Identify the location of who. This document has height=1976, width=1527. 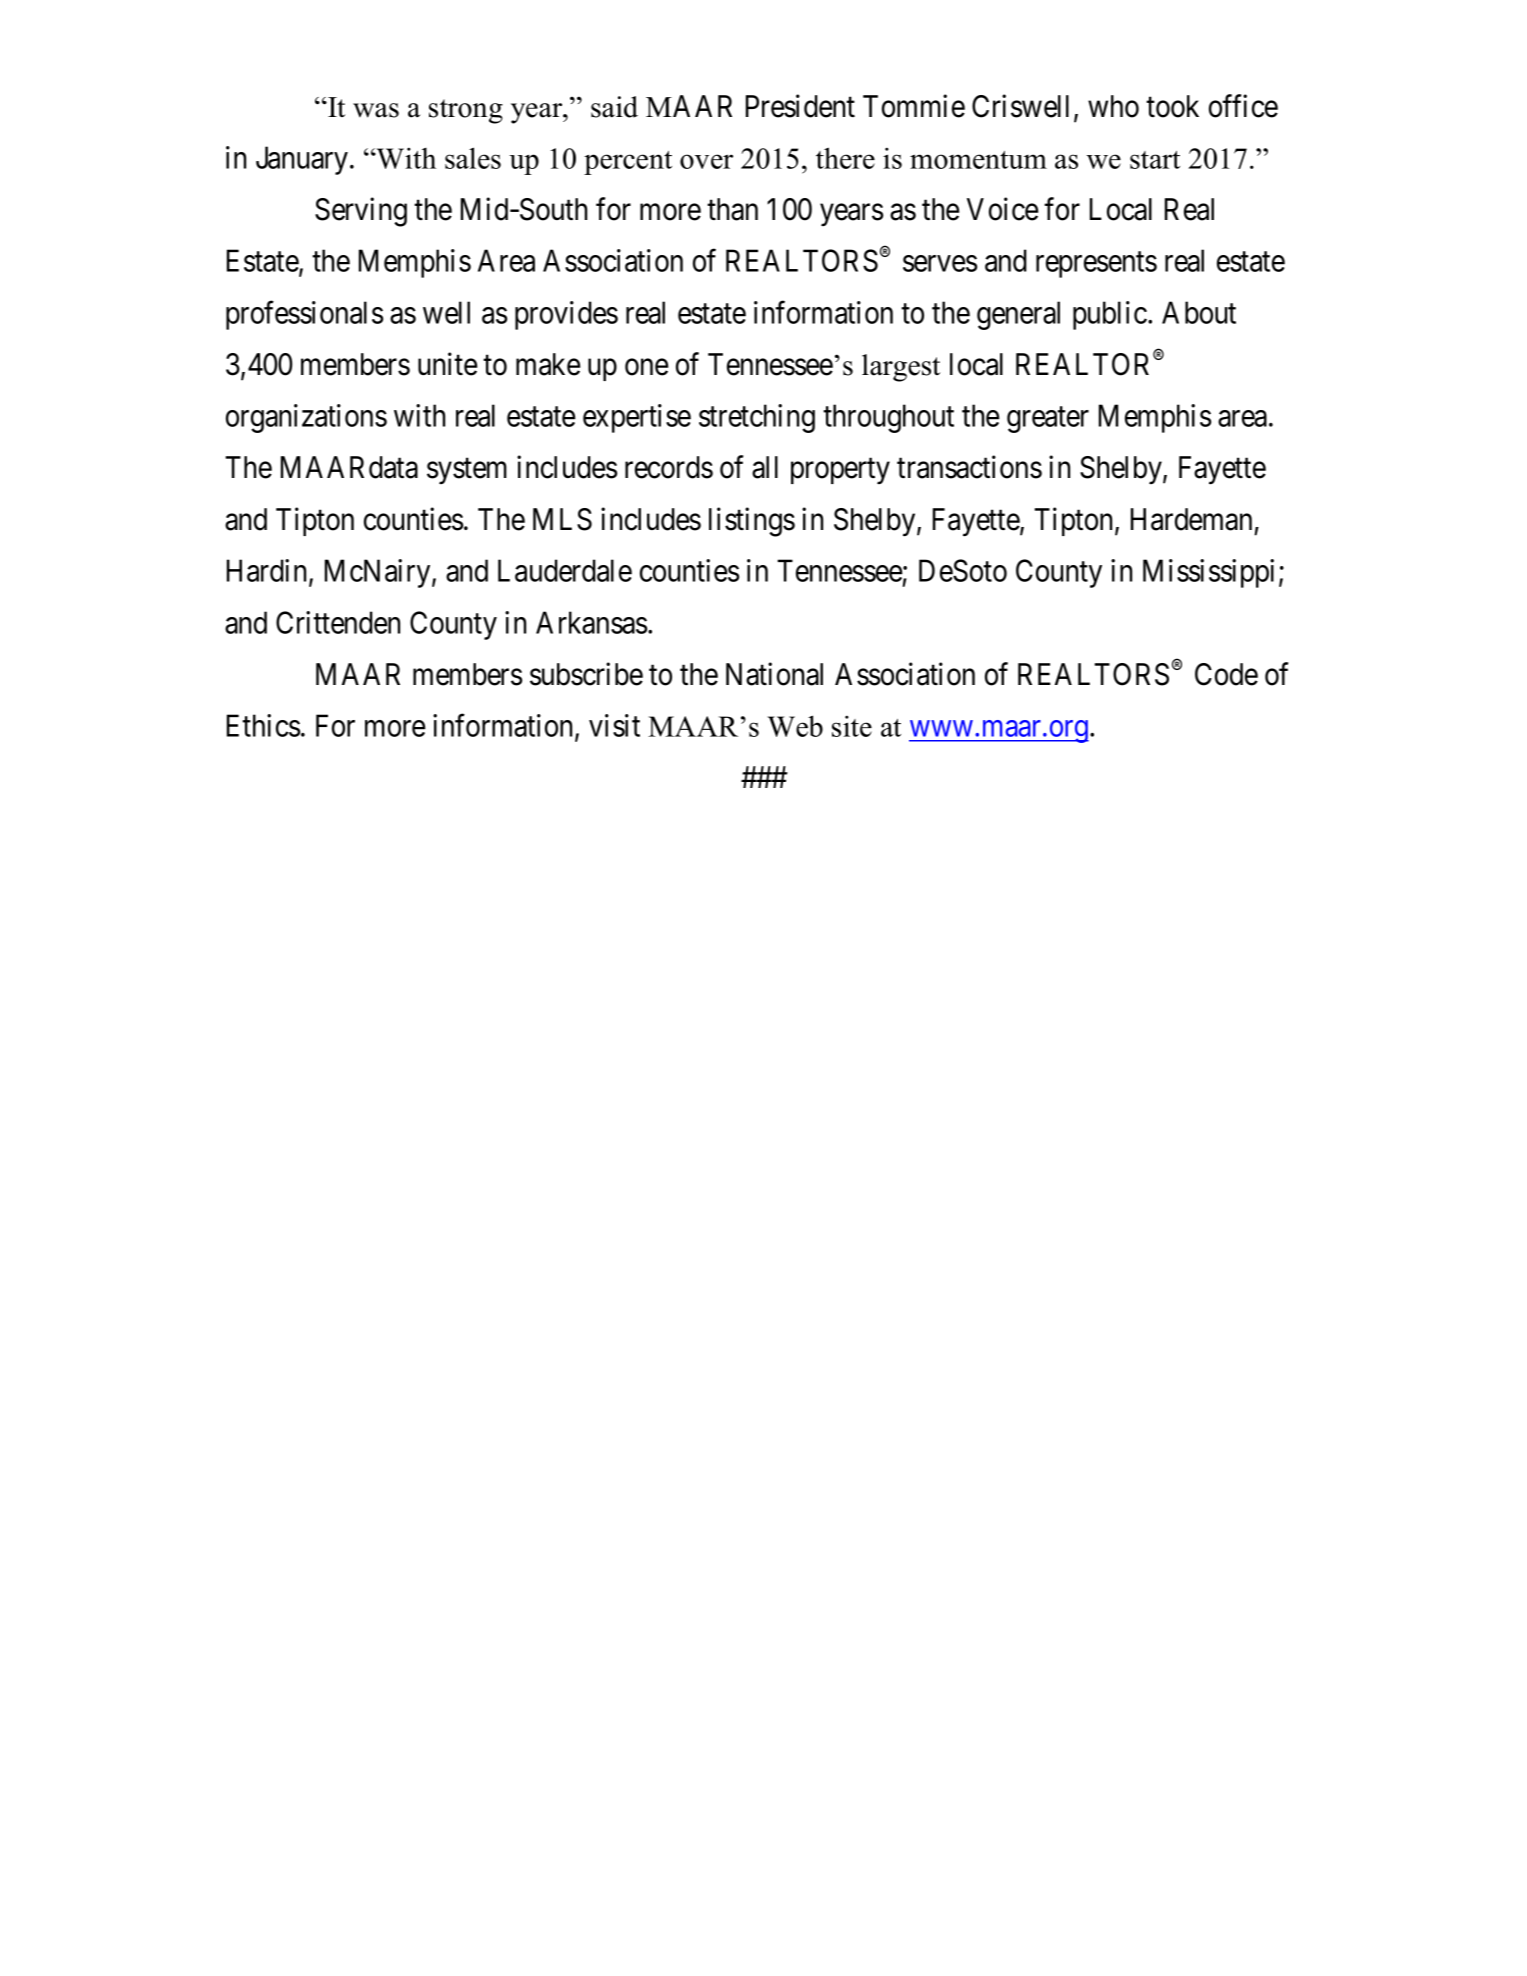
(1113, 106).
